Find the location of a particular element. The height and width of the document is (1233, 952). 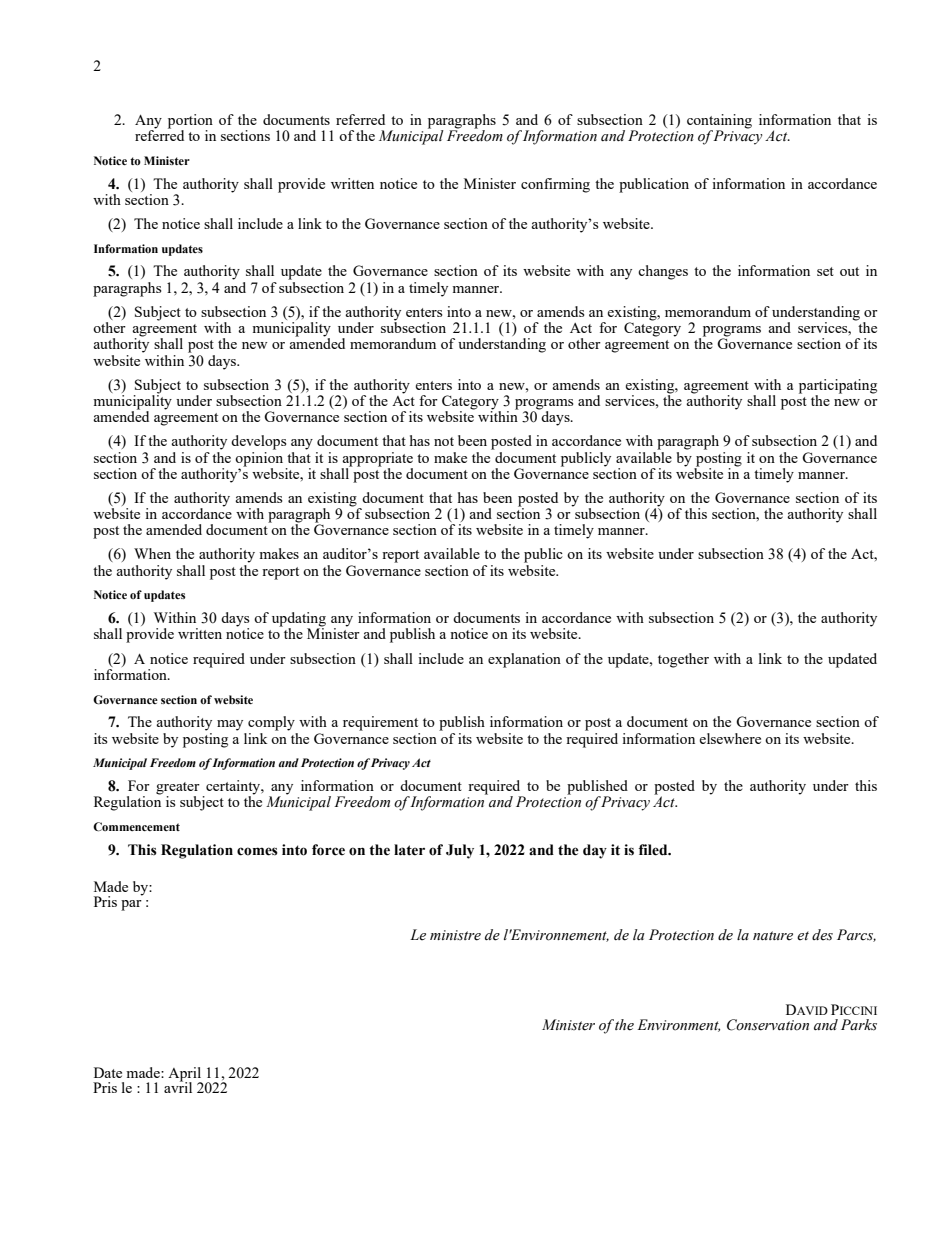

Conservation is located at coordinates (768, 1025).
